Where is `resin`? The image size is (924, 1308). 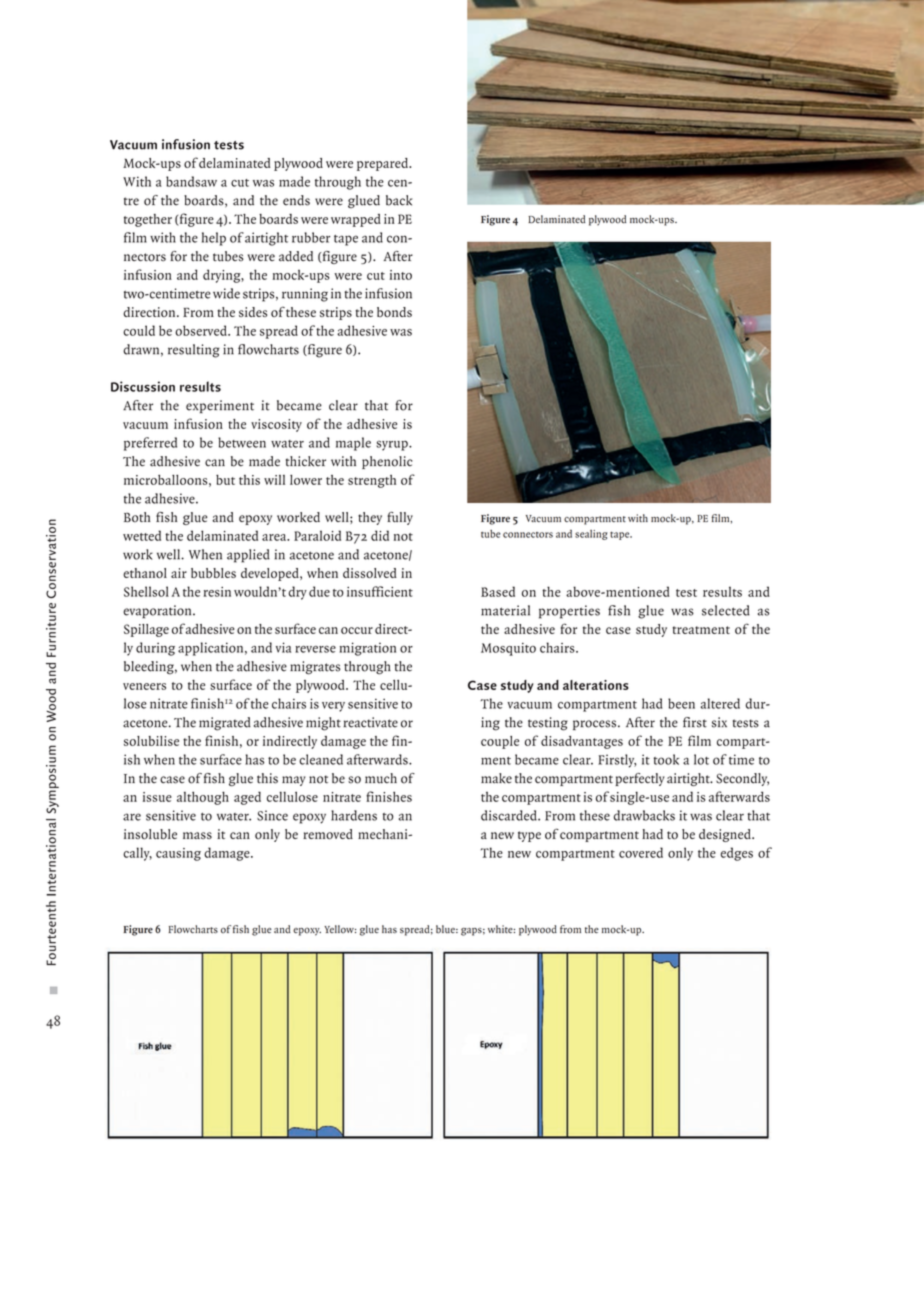
resin is located at coordinates (217, 592).
